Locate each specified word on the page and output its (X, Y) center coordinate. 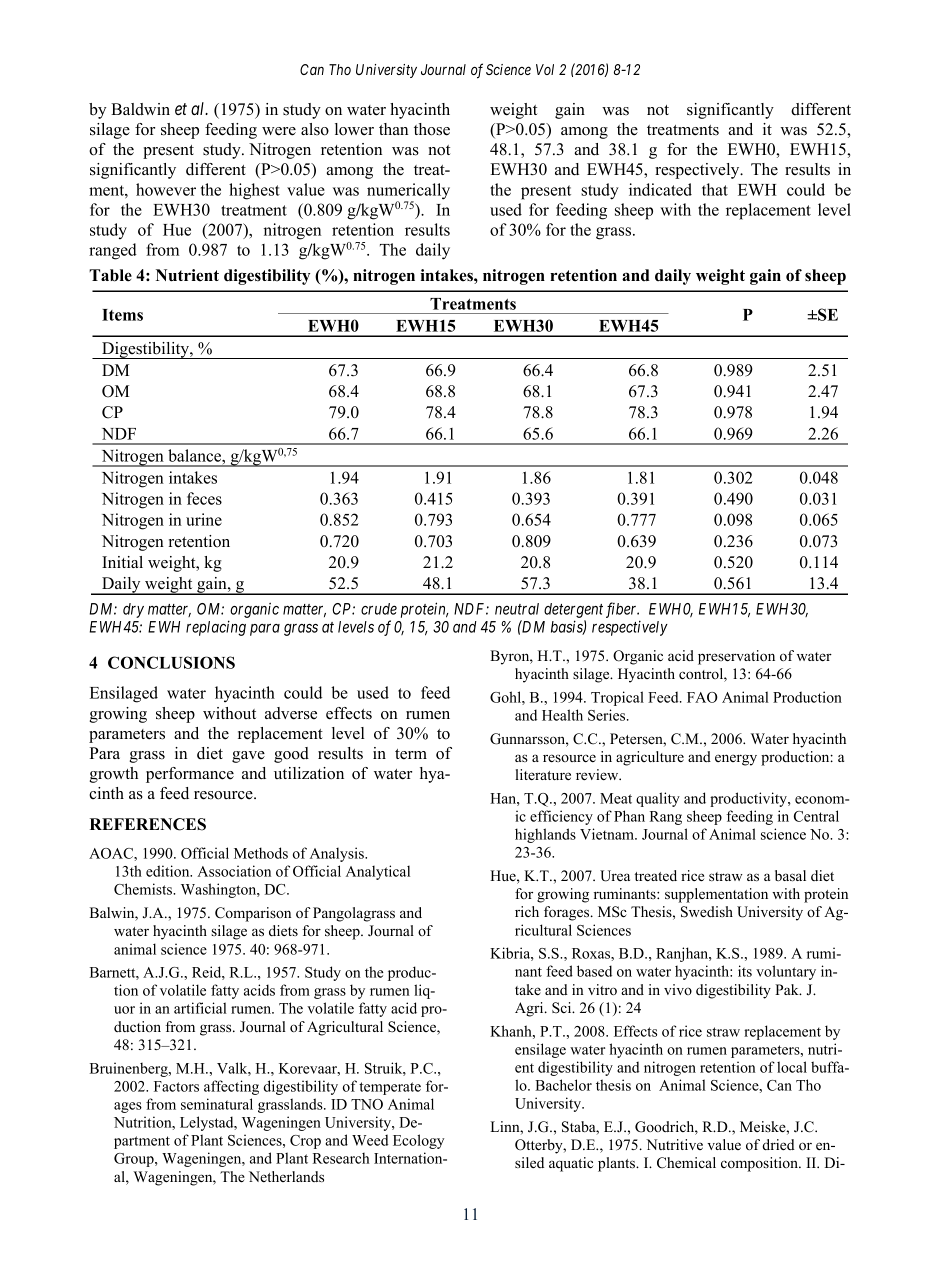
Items (122, 315)
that (715, 189)
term (411, 754)
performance (190, 775)
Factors (176, 1086)
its (745, 971)
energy (736, 760)
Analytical (378, 872)
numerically (408, 192)
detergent (573, 610)
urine (204, 519)
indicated (660, 189)
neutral (517, 609)
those (432, 129)
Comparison (253, 914)
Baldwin (140, 109)
